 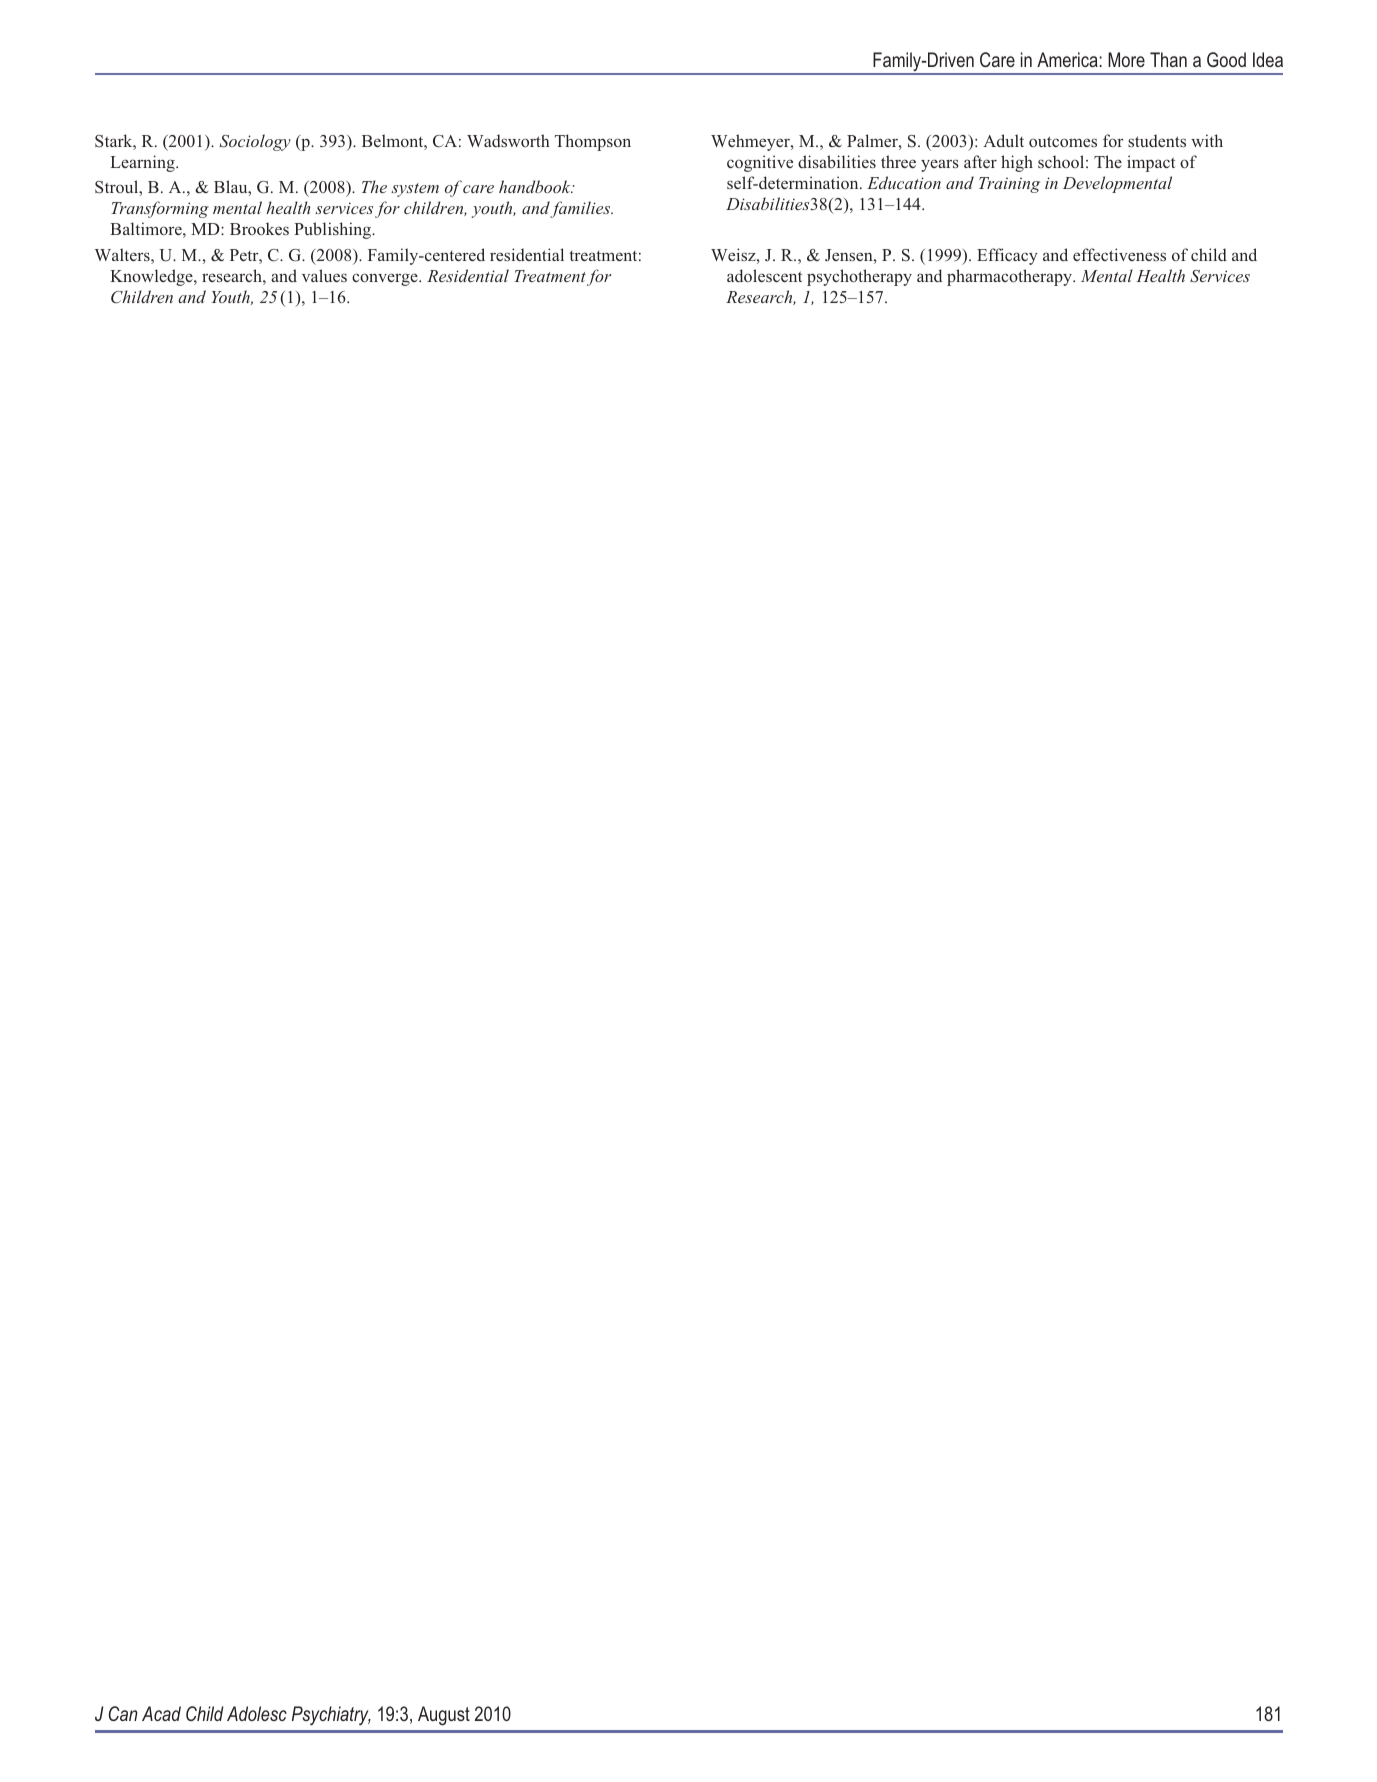 What do you see at coordinates (1157, 140) in the page?
I see `students` at bounding box center [1157, 140].
